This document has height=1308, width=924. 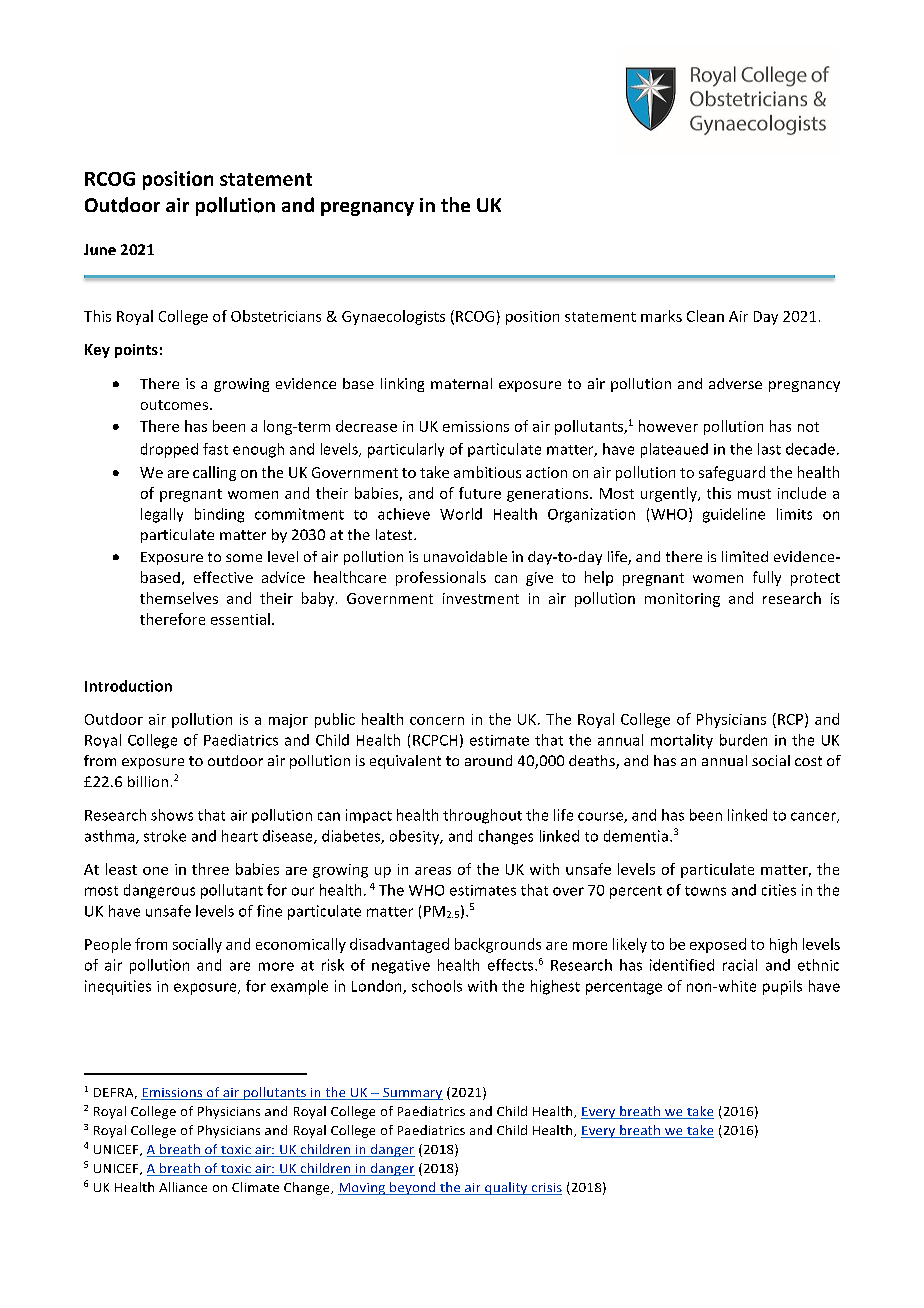 What do you see at coordinates (393, 317) in the document?
I see `Gynaecologists` at bounding box center [393, 317].
